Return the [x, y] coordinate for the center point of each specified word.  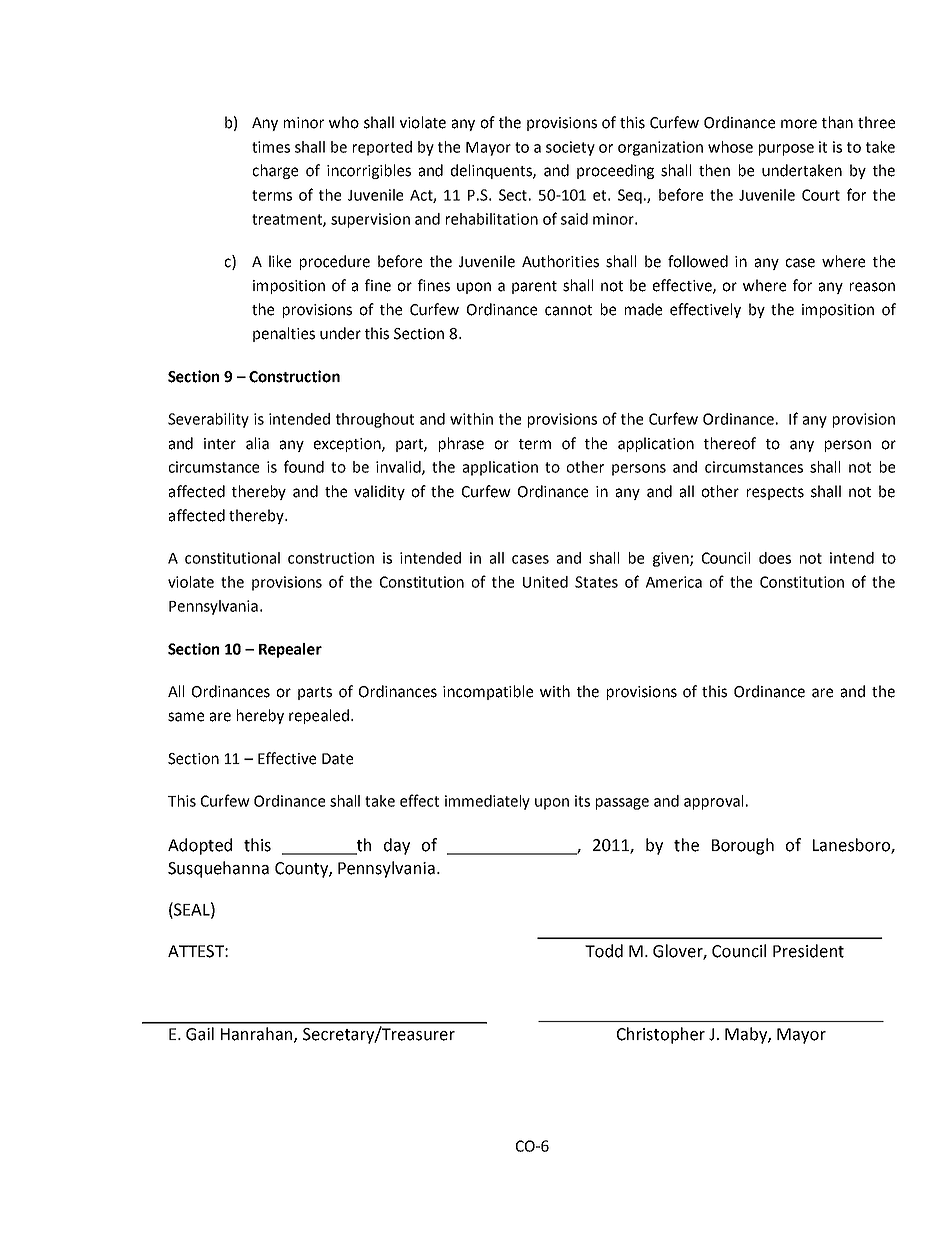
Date [337, 759]
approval [713, 802]
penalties [284, 334]
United [545, 582]
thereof [730, 443]
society [570, 148]
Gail [200, 1034]
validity [379, 492]
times [271, 147]
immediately [487, 802]
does [775, 558]
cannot [568, 310]
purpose [786, 150]
